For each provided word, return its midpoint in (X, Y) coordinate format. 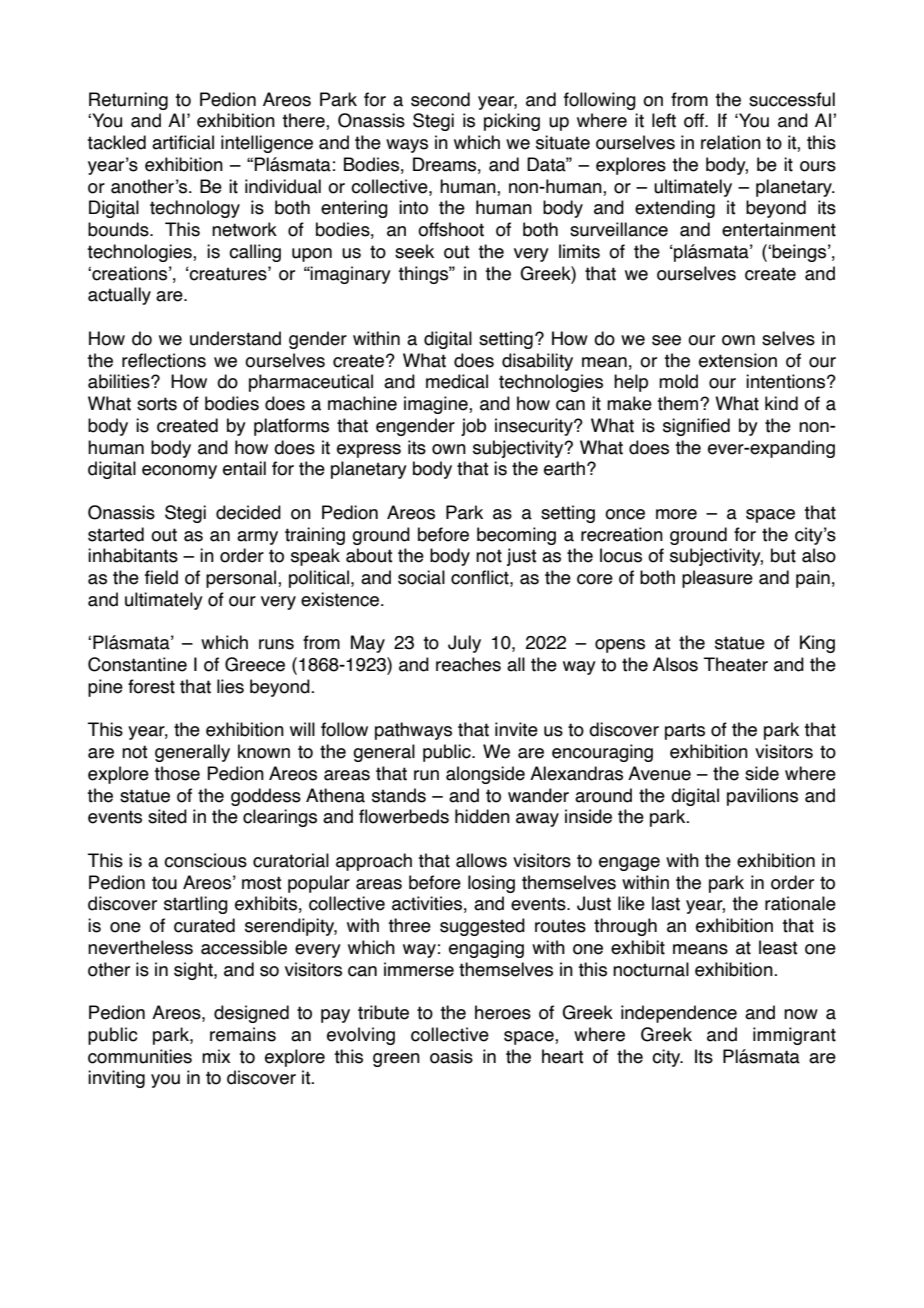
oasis (451, 1056)
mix (216, 1056)
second (440, 99)
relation (731, 142)
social (421, 577)
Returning (128, 101)
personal (242, 579)
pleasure (717, 579)
